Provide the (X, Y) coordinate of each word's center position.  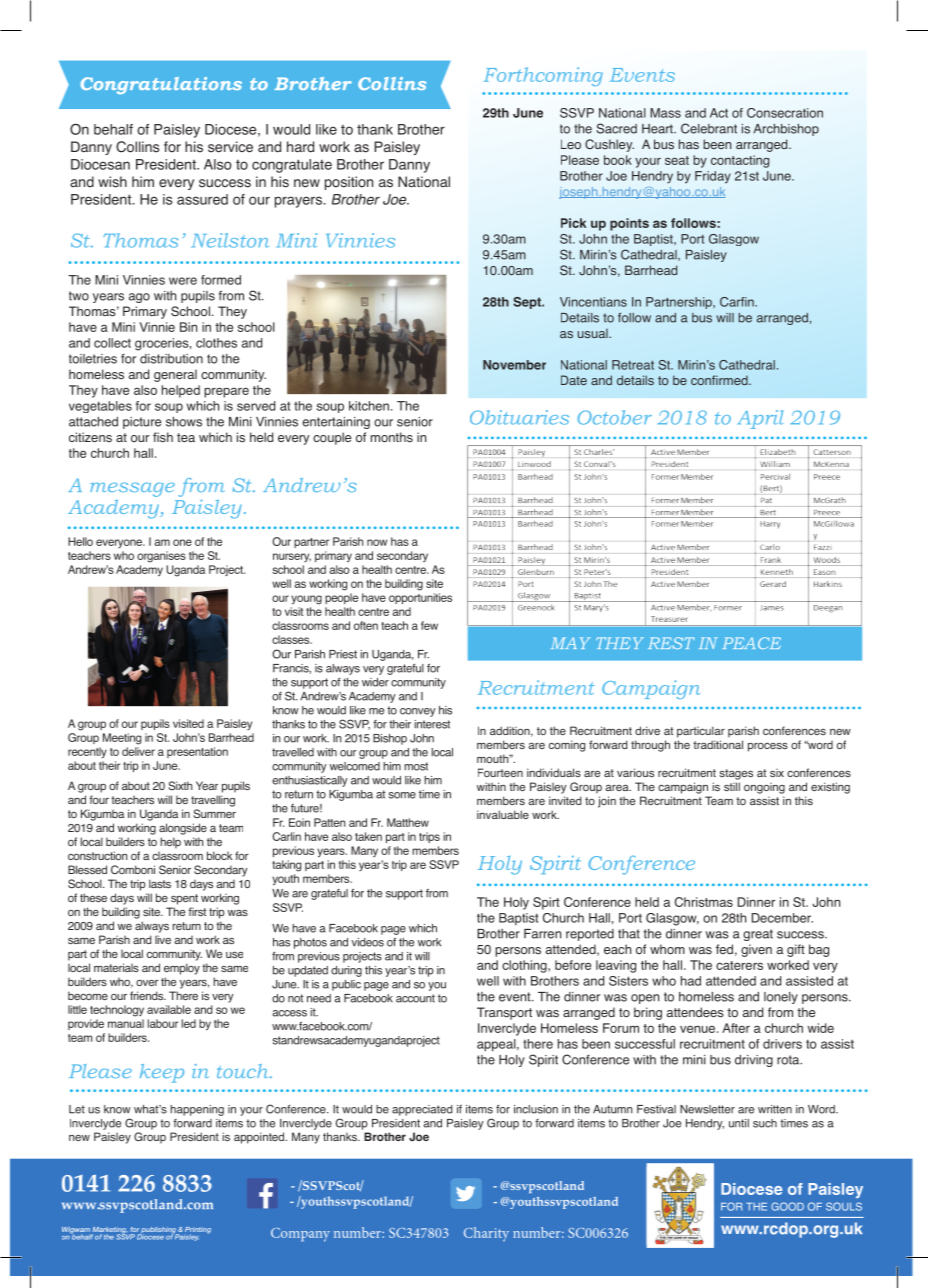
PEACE (752, 643)
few (429, 625)
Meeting (122, 739)
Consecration (785, 113)
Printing (197, 1231)
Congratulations (161, 85)
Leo (571, 144)
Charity (486, 1234)
